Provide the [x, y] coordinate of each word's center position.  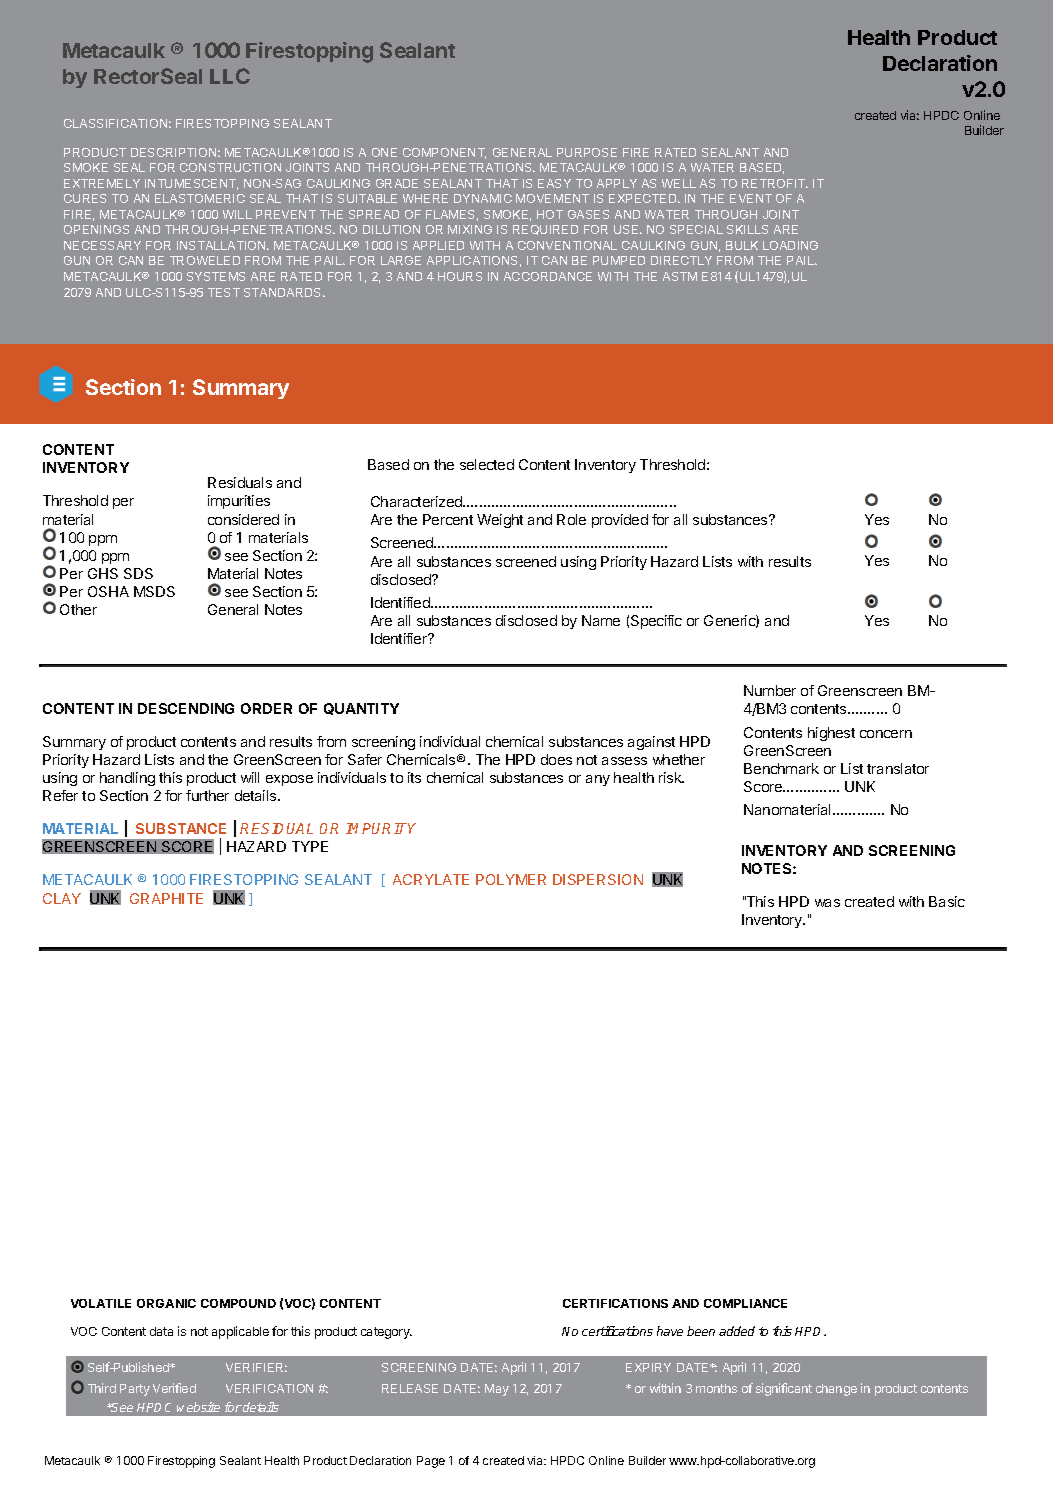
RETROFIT [775, 183]
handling [127, 779]
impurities [239, 502]
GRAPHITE [166, 898]
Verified [174, 1388]
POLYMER [511, 879]
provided [620, 521]
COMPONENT [444, 153]
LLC [230, 76]
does [556, 759]
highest [831, 734]
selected [487, 464]
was [827, 903]
